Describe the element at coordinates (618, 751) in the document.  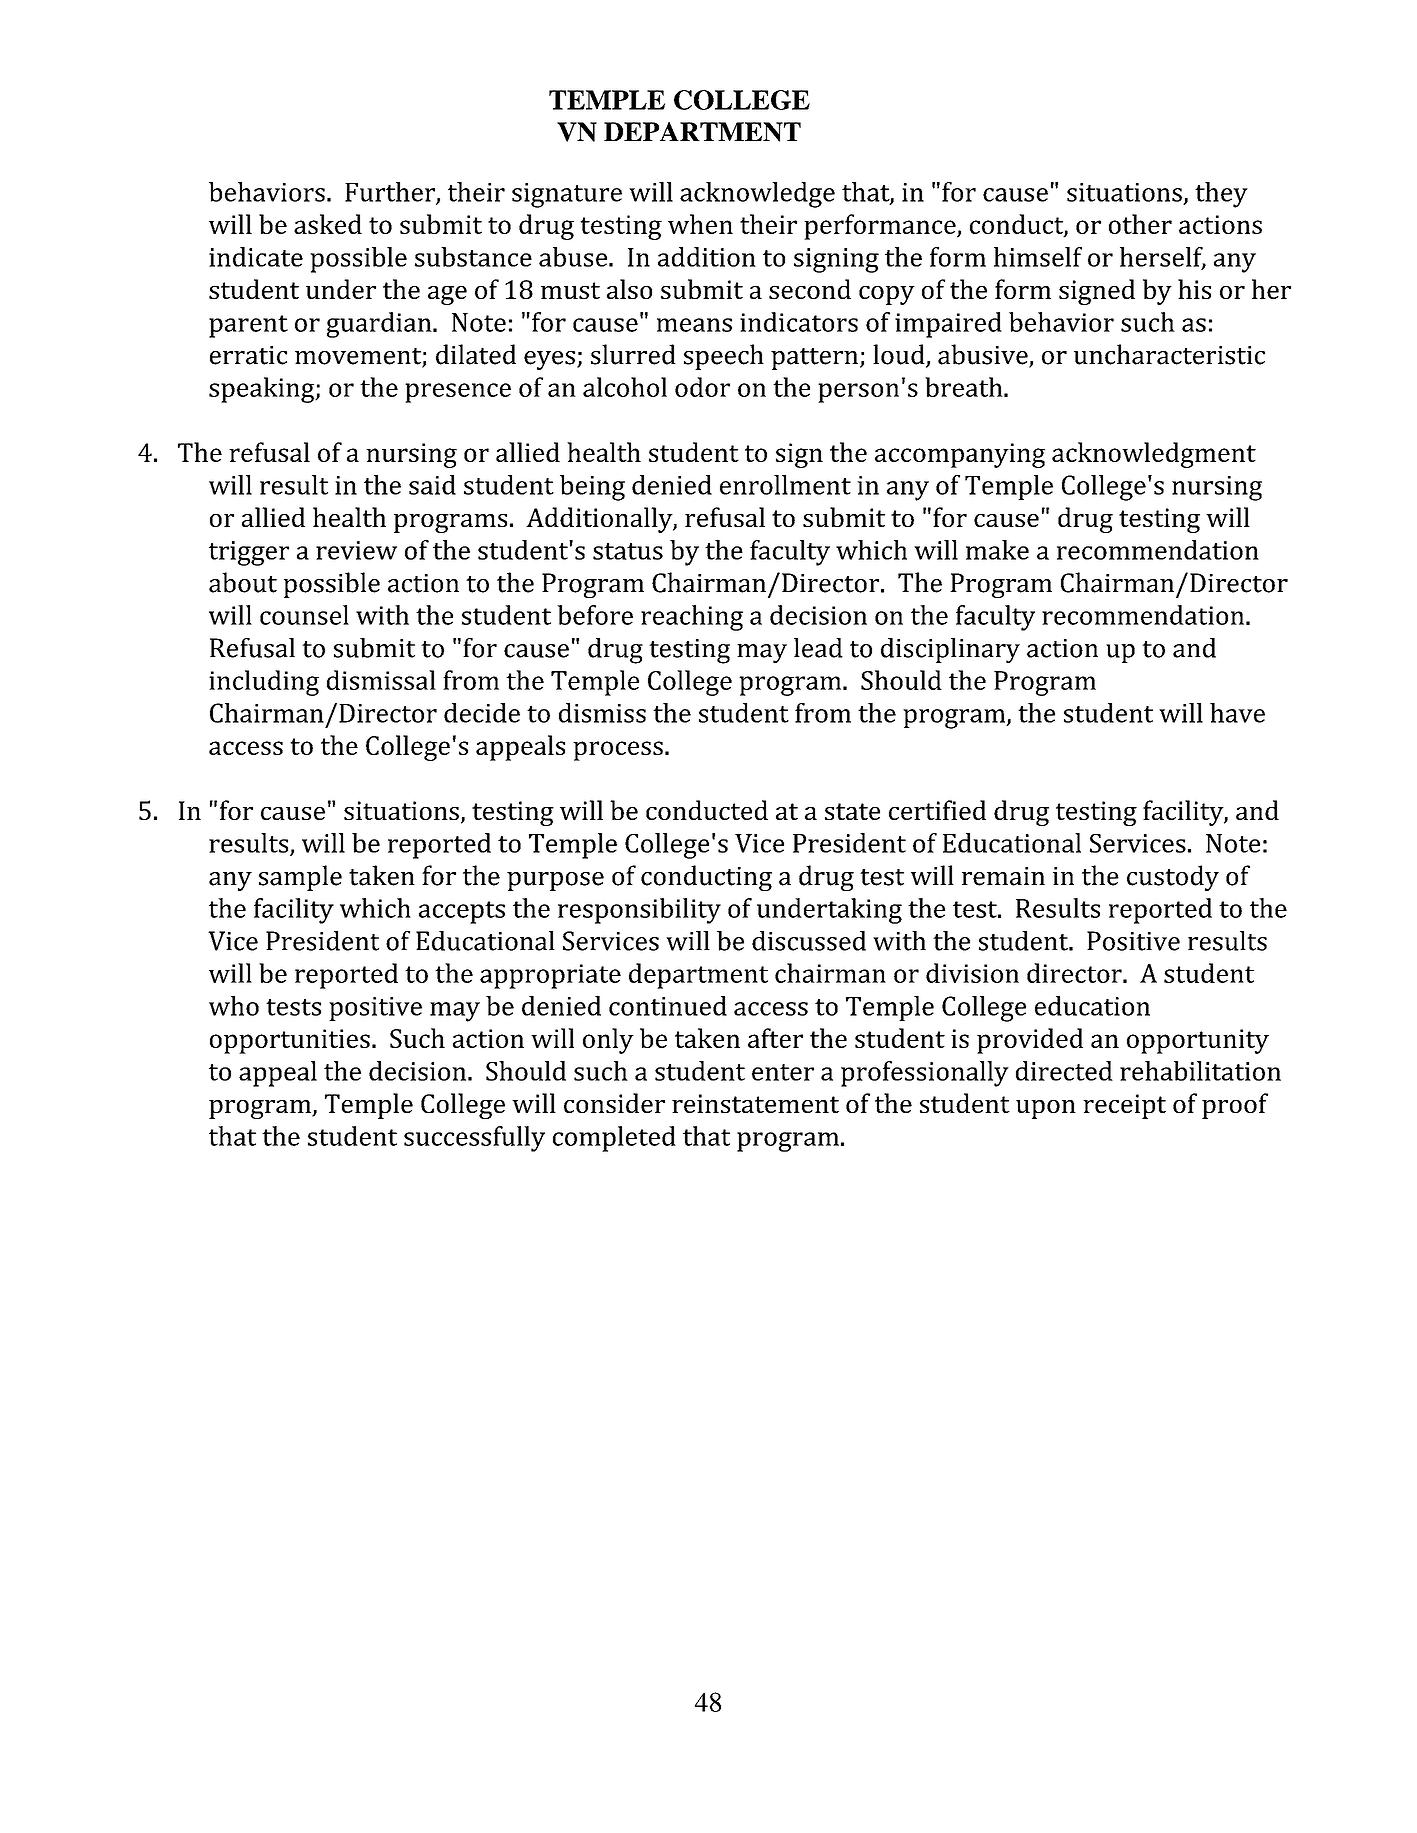
I see `process` at that location.
